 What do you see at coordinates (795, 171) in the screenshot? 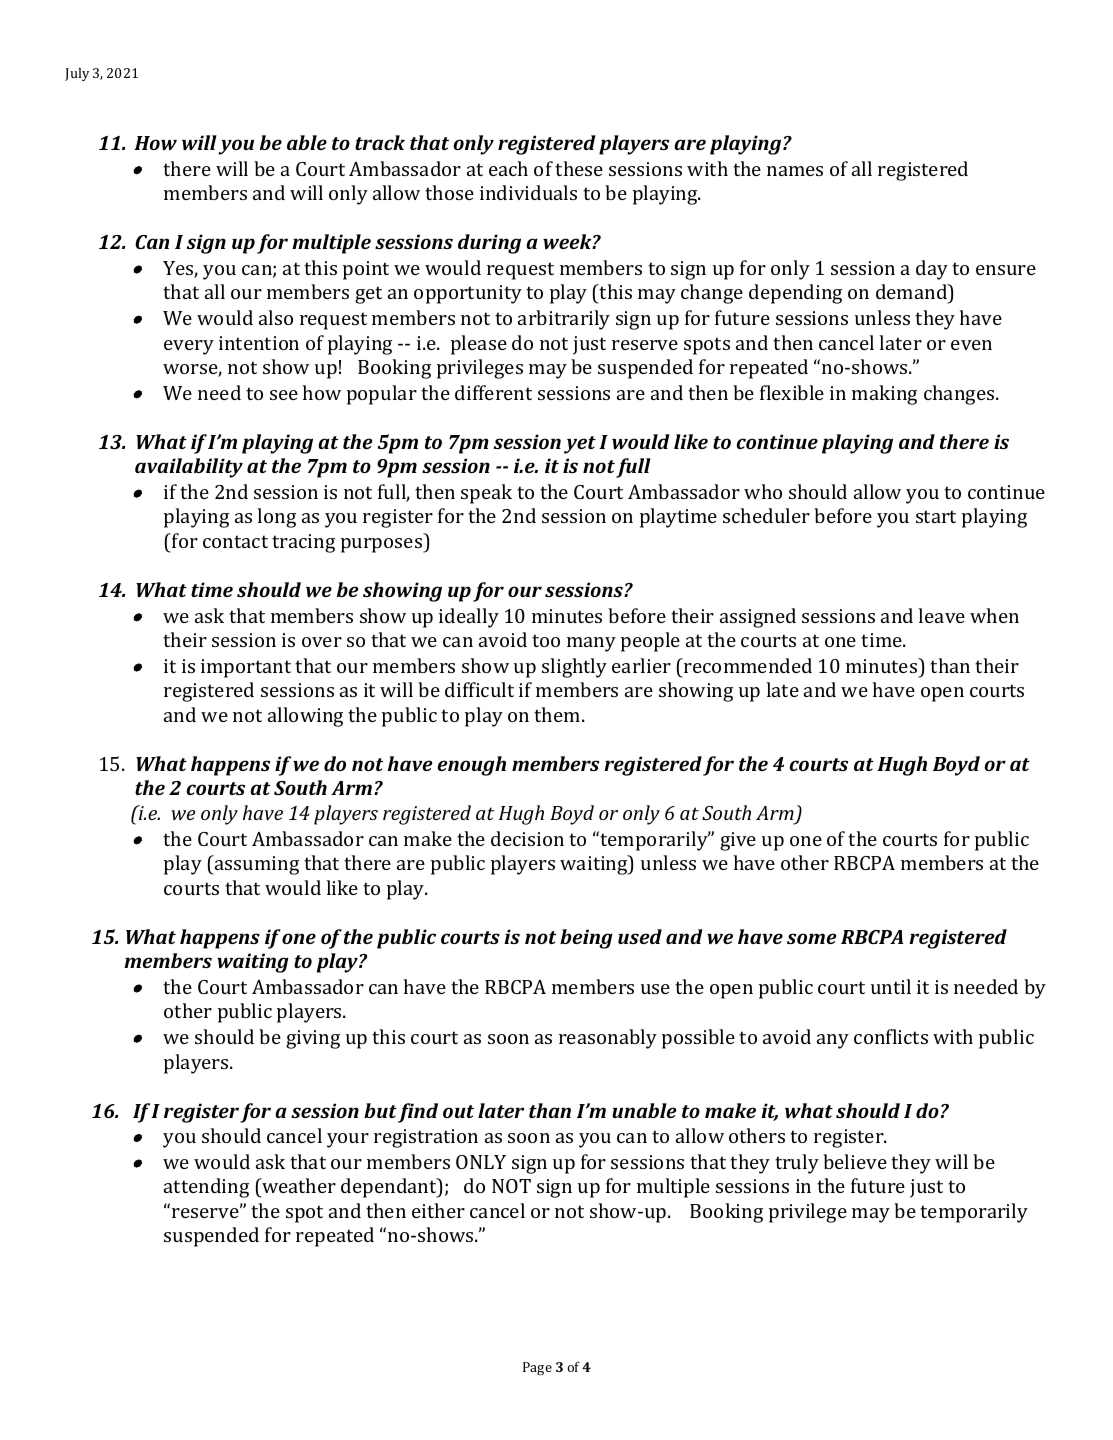
I see `names` at bounding box center [795, 171].
